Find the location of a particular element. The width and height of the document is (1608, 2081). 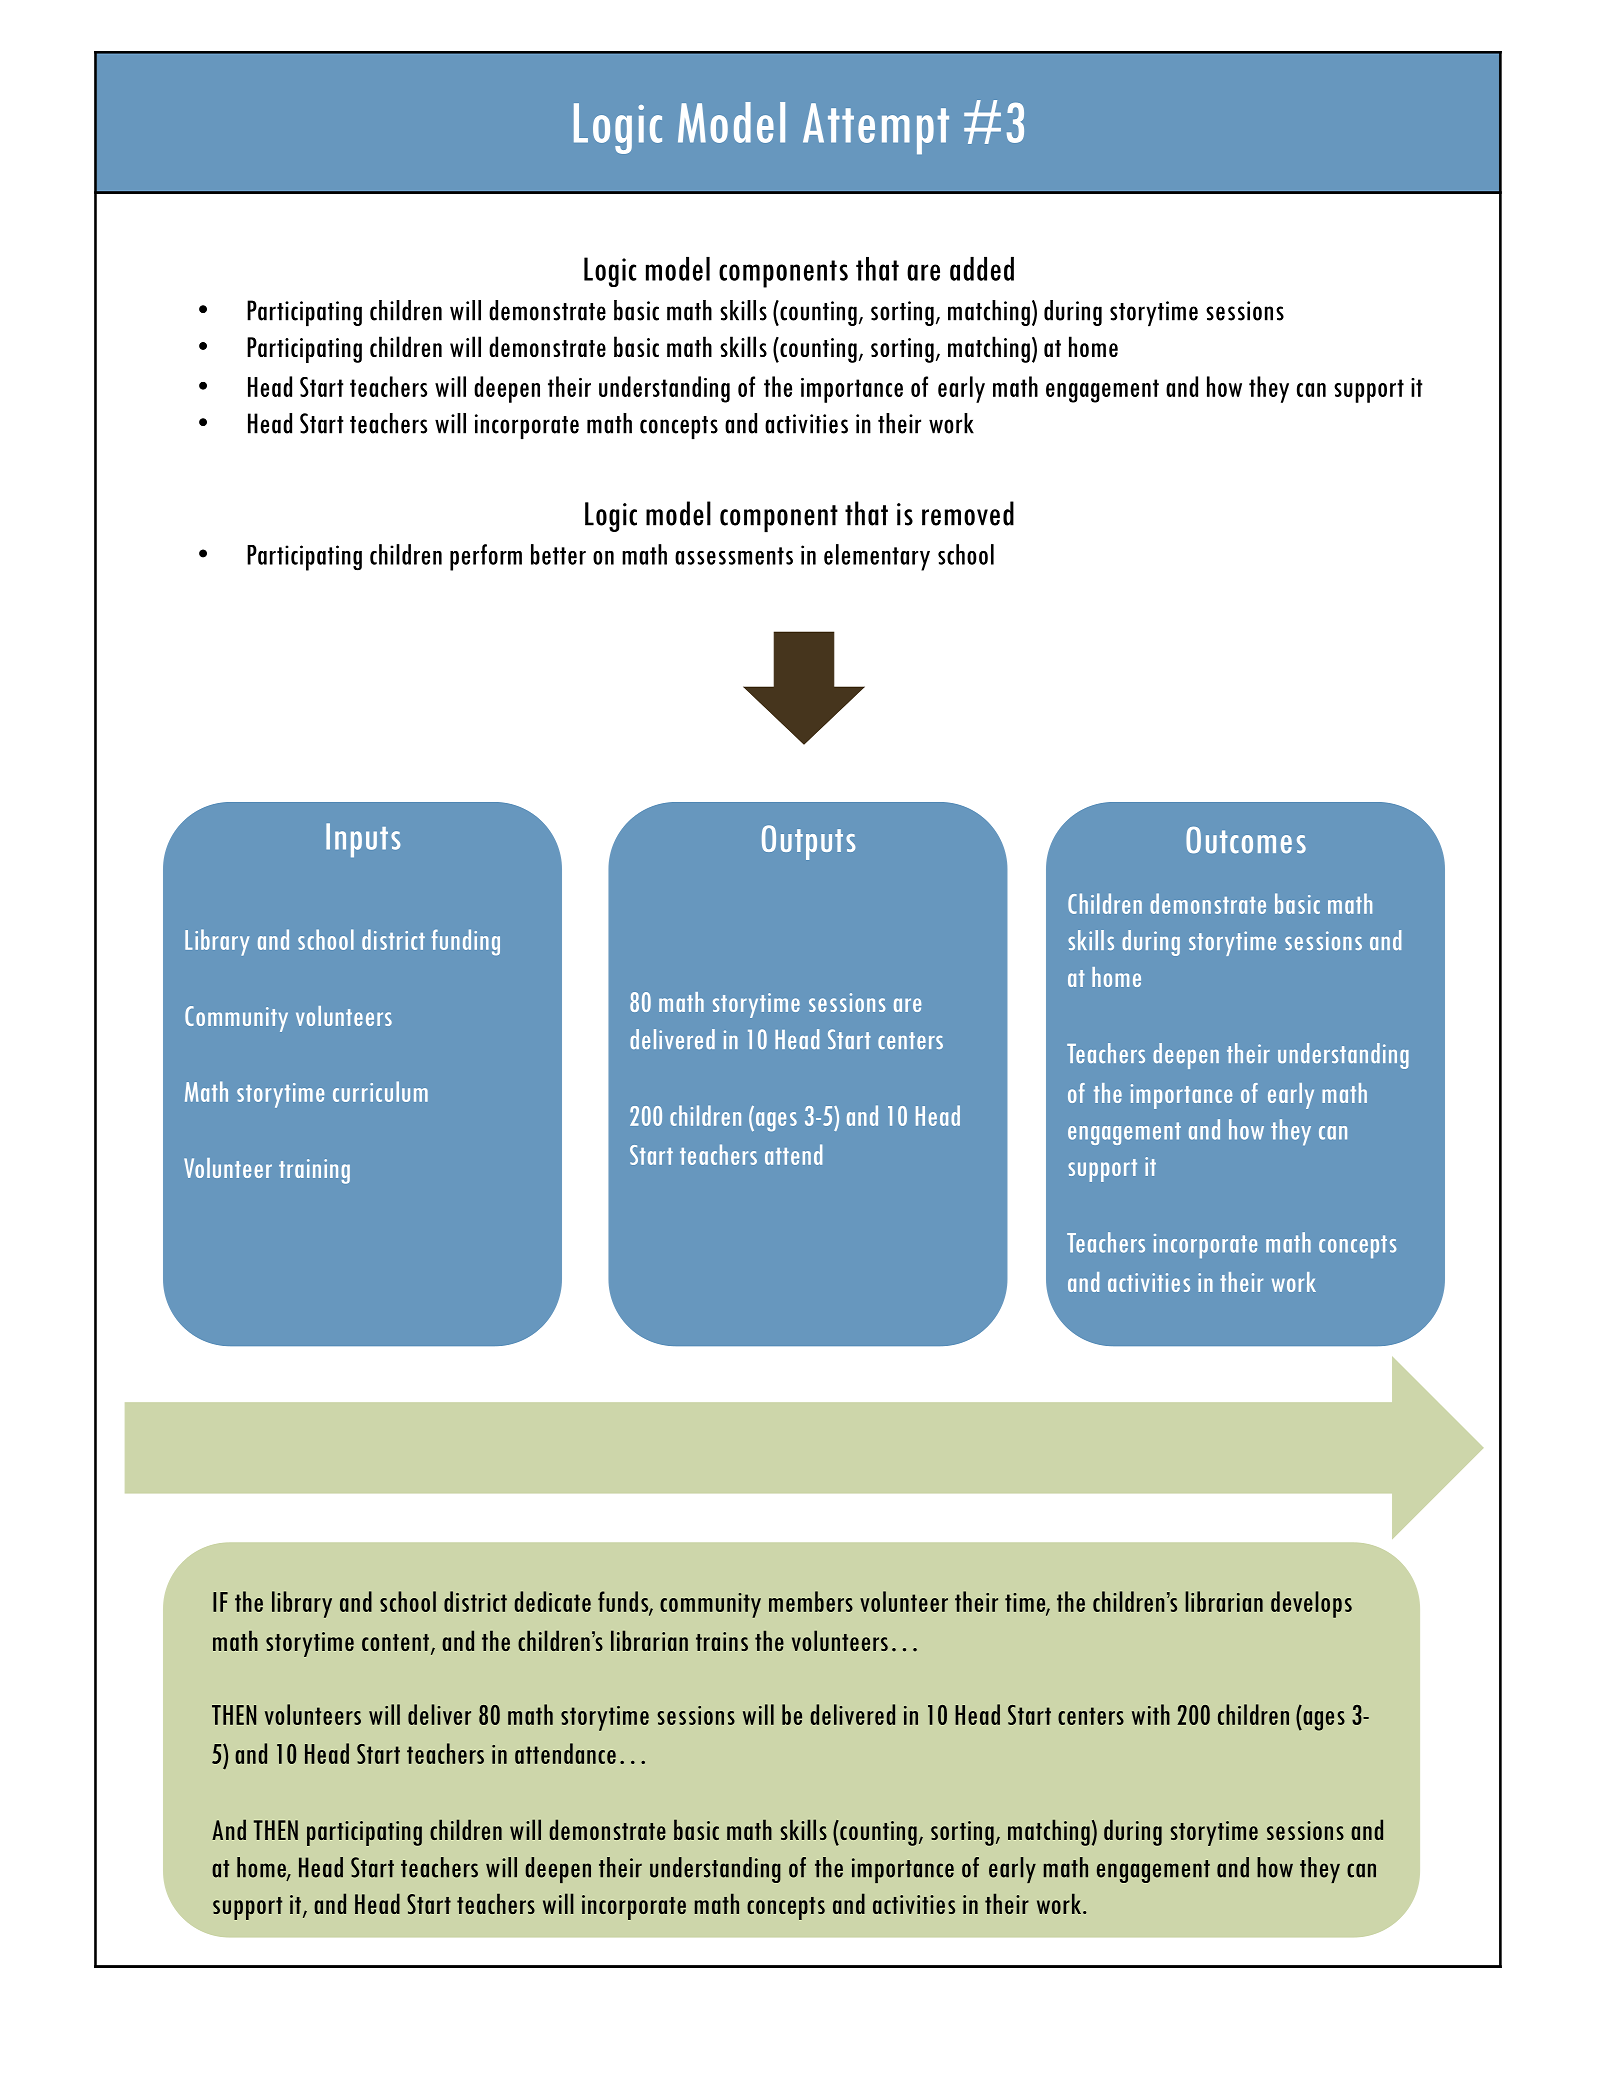

removed is located at coordinates (968, 513).
